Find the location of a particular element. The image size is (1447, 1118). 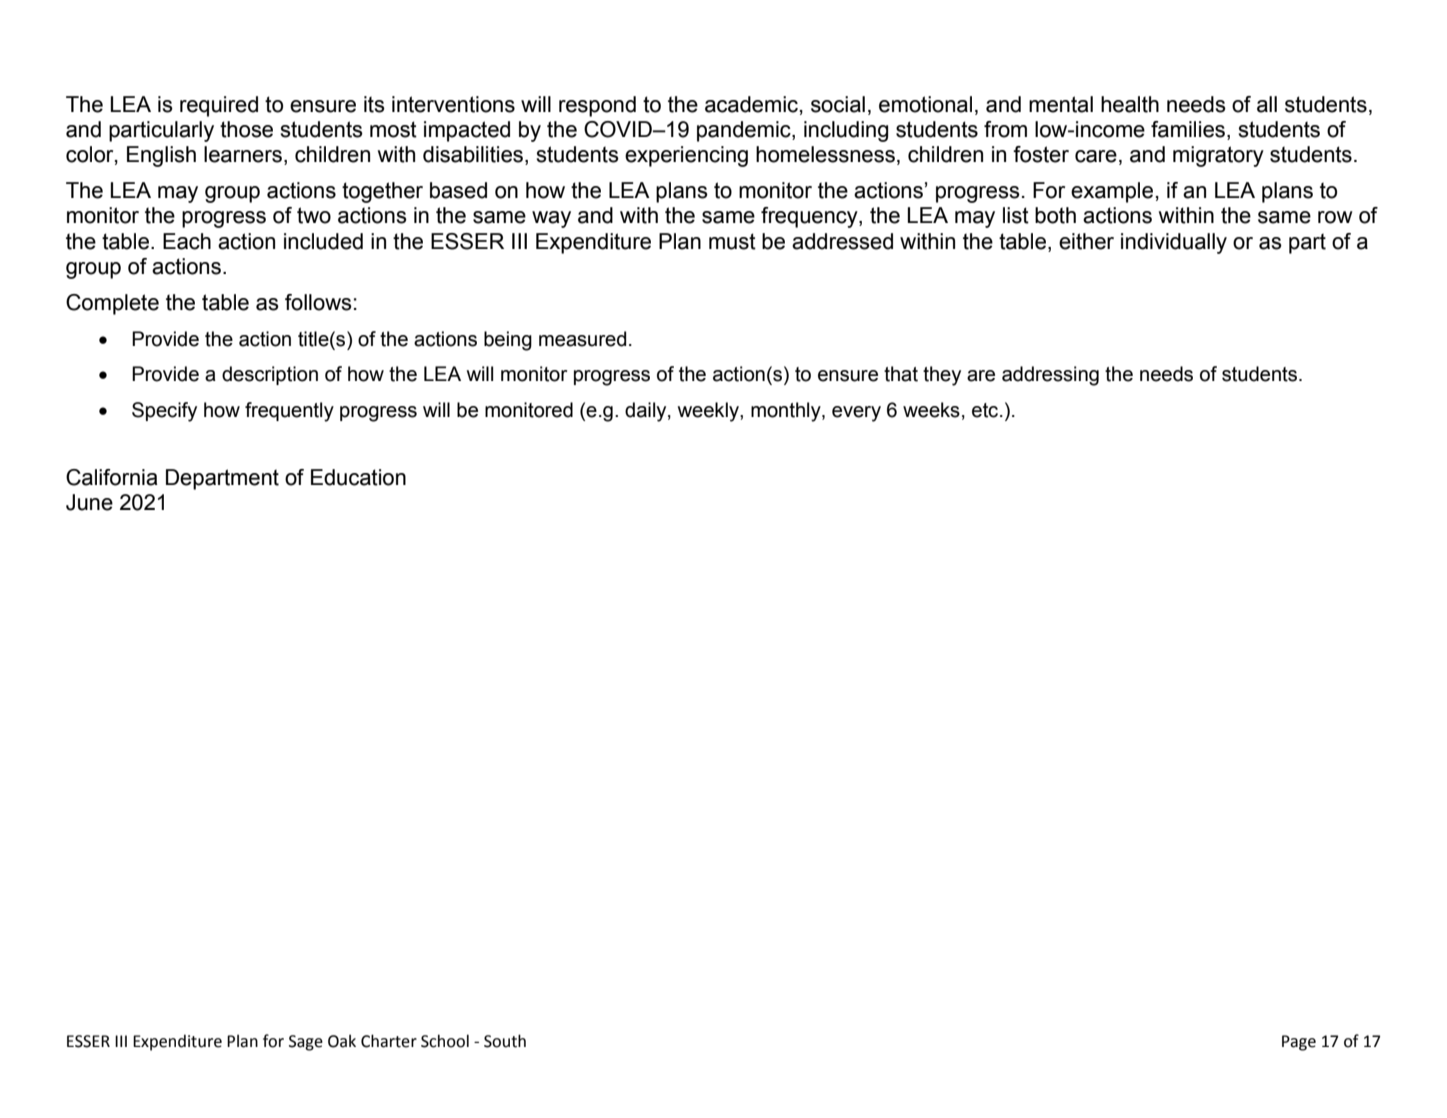

monthly is located at coordinates (787, 412).
